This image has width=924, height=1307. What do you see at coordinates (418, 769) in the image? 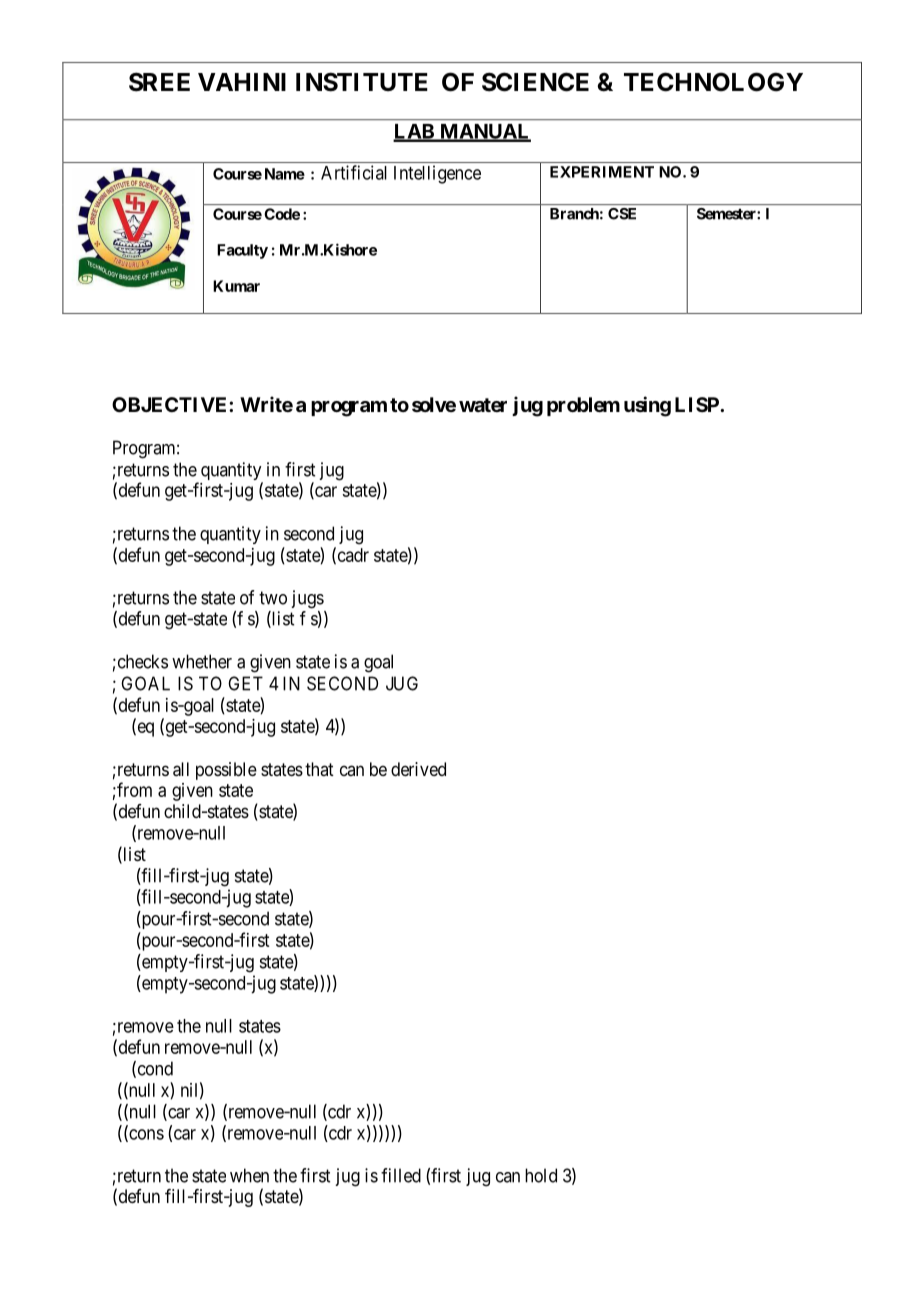
I see `derived` at bounding box center [418, 769].
